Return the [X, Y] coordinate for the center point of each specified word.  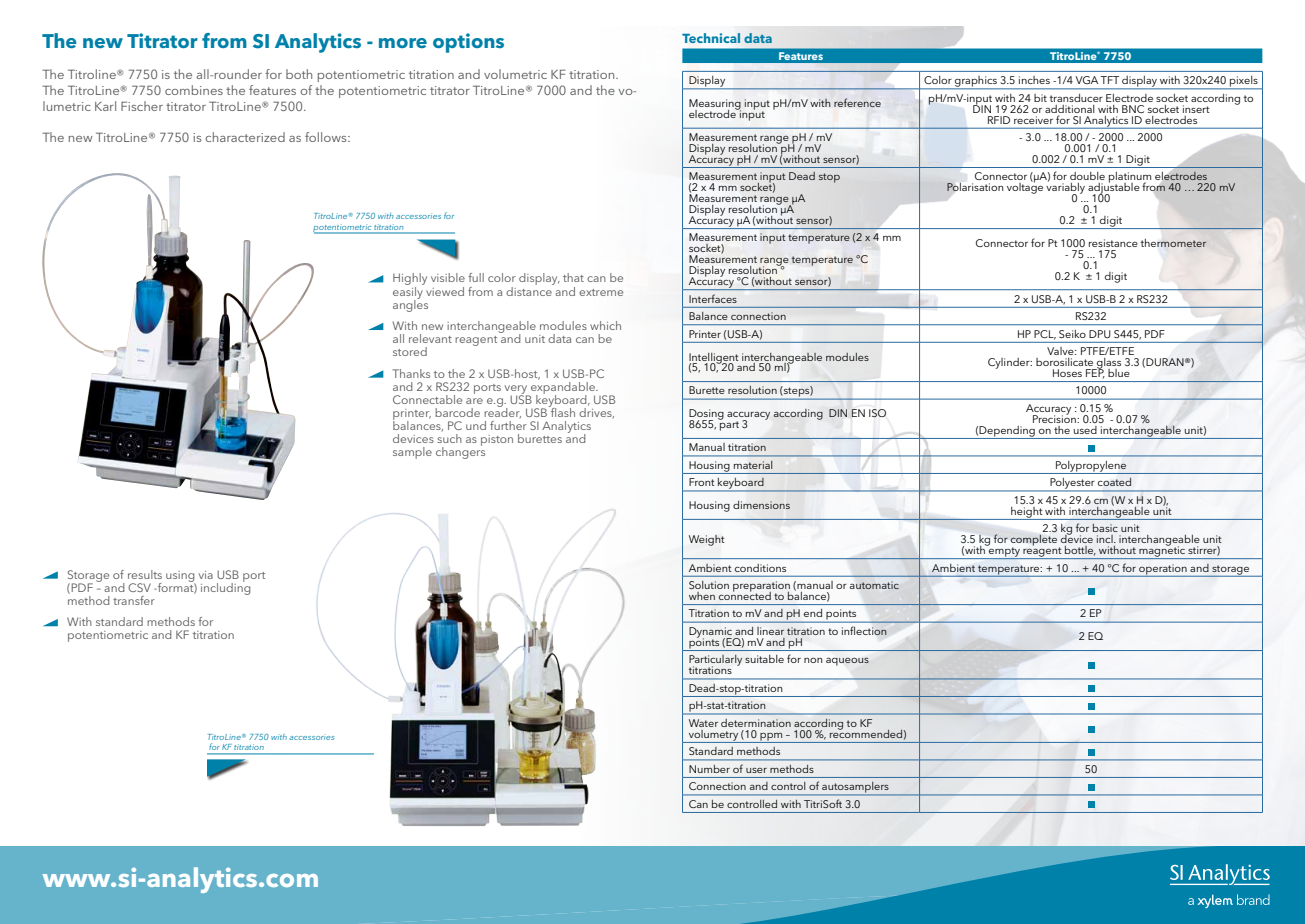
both [299, 74]
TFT [1109, 80]
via [206, 575]
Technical [711, 38]
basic [1105, 528]
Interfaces [713, 298]
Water [703, 723]
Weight [707, 540]
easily [408, 292]
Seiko [1072, 334]
